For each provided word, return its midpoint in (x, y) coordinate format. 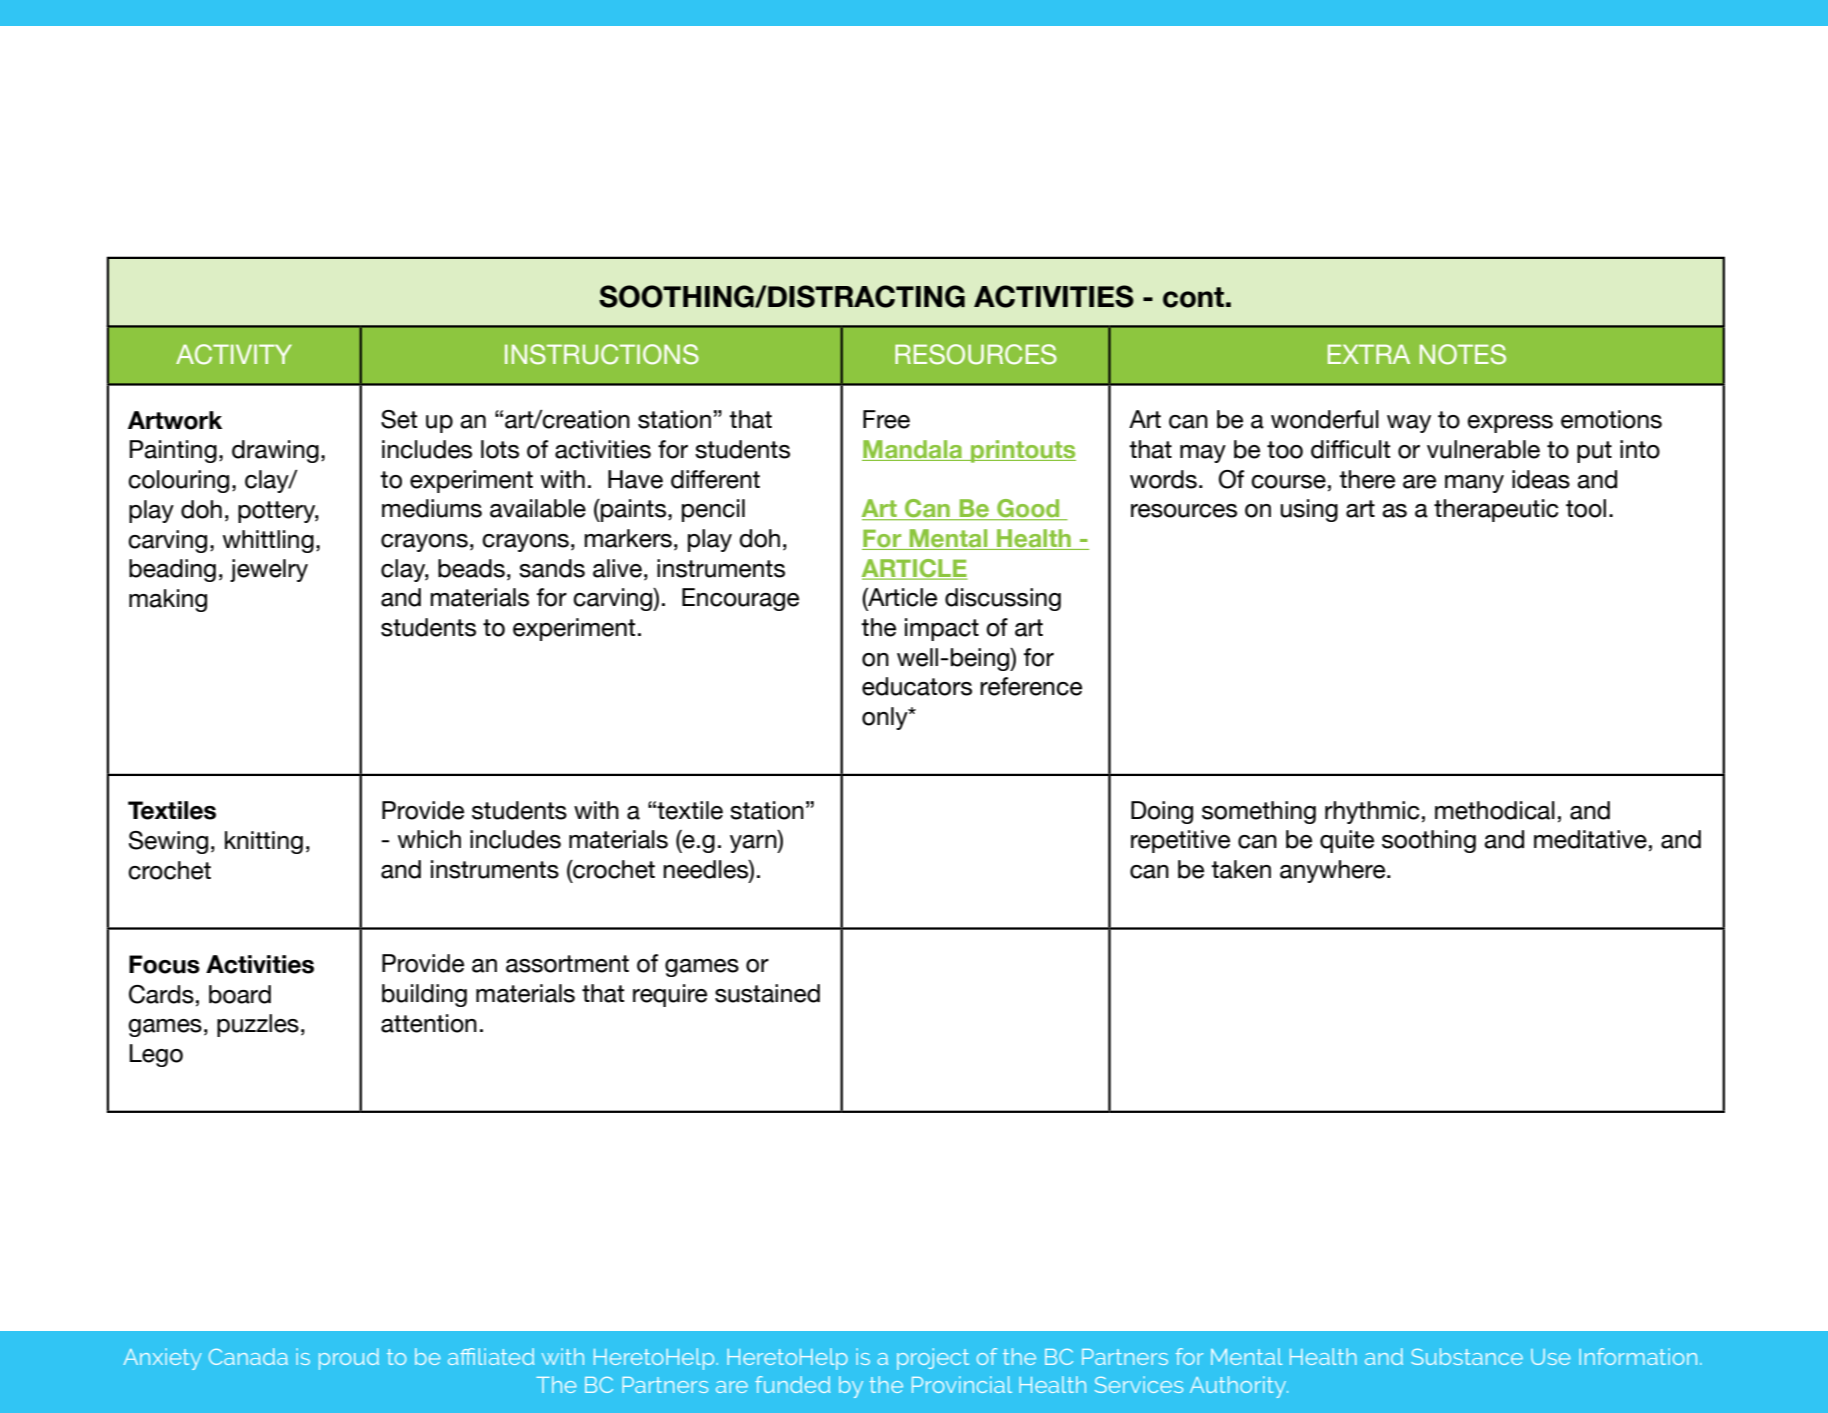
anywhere (1334, 871)
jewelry (269, 570)
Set (399, 419)
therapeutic (1496, 510)
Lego (156, 1055)
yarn (754, 844)
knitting (264, 842)
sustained (767, 993)
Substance (1467, 1356)
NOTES (1463, 354)
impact (942, 629)
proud (349, 1359)
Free (886, 419)
